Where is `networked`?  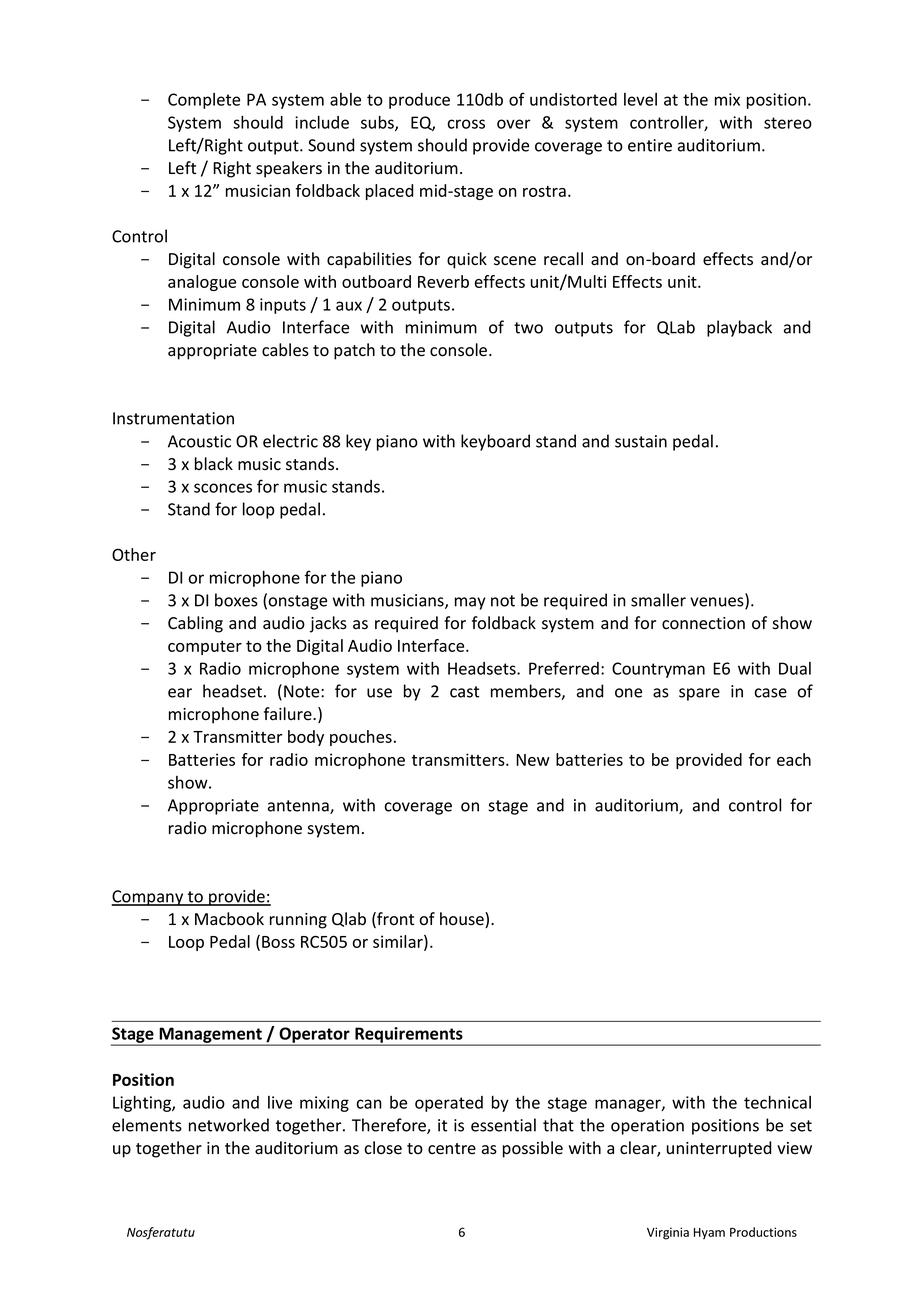 networked is located at coordinates (229, 1125).
